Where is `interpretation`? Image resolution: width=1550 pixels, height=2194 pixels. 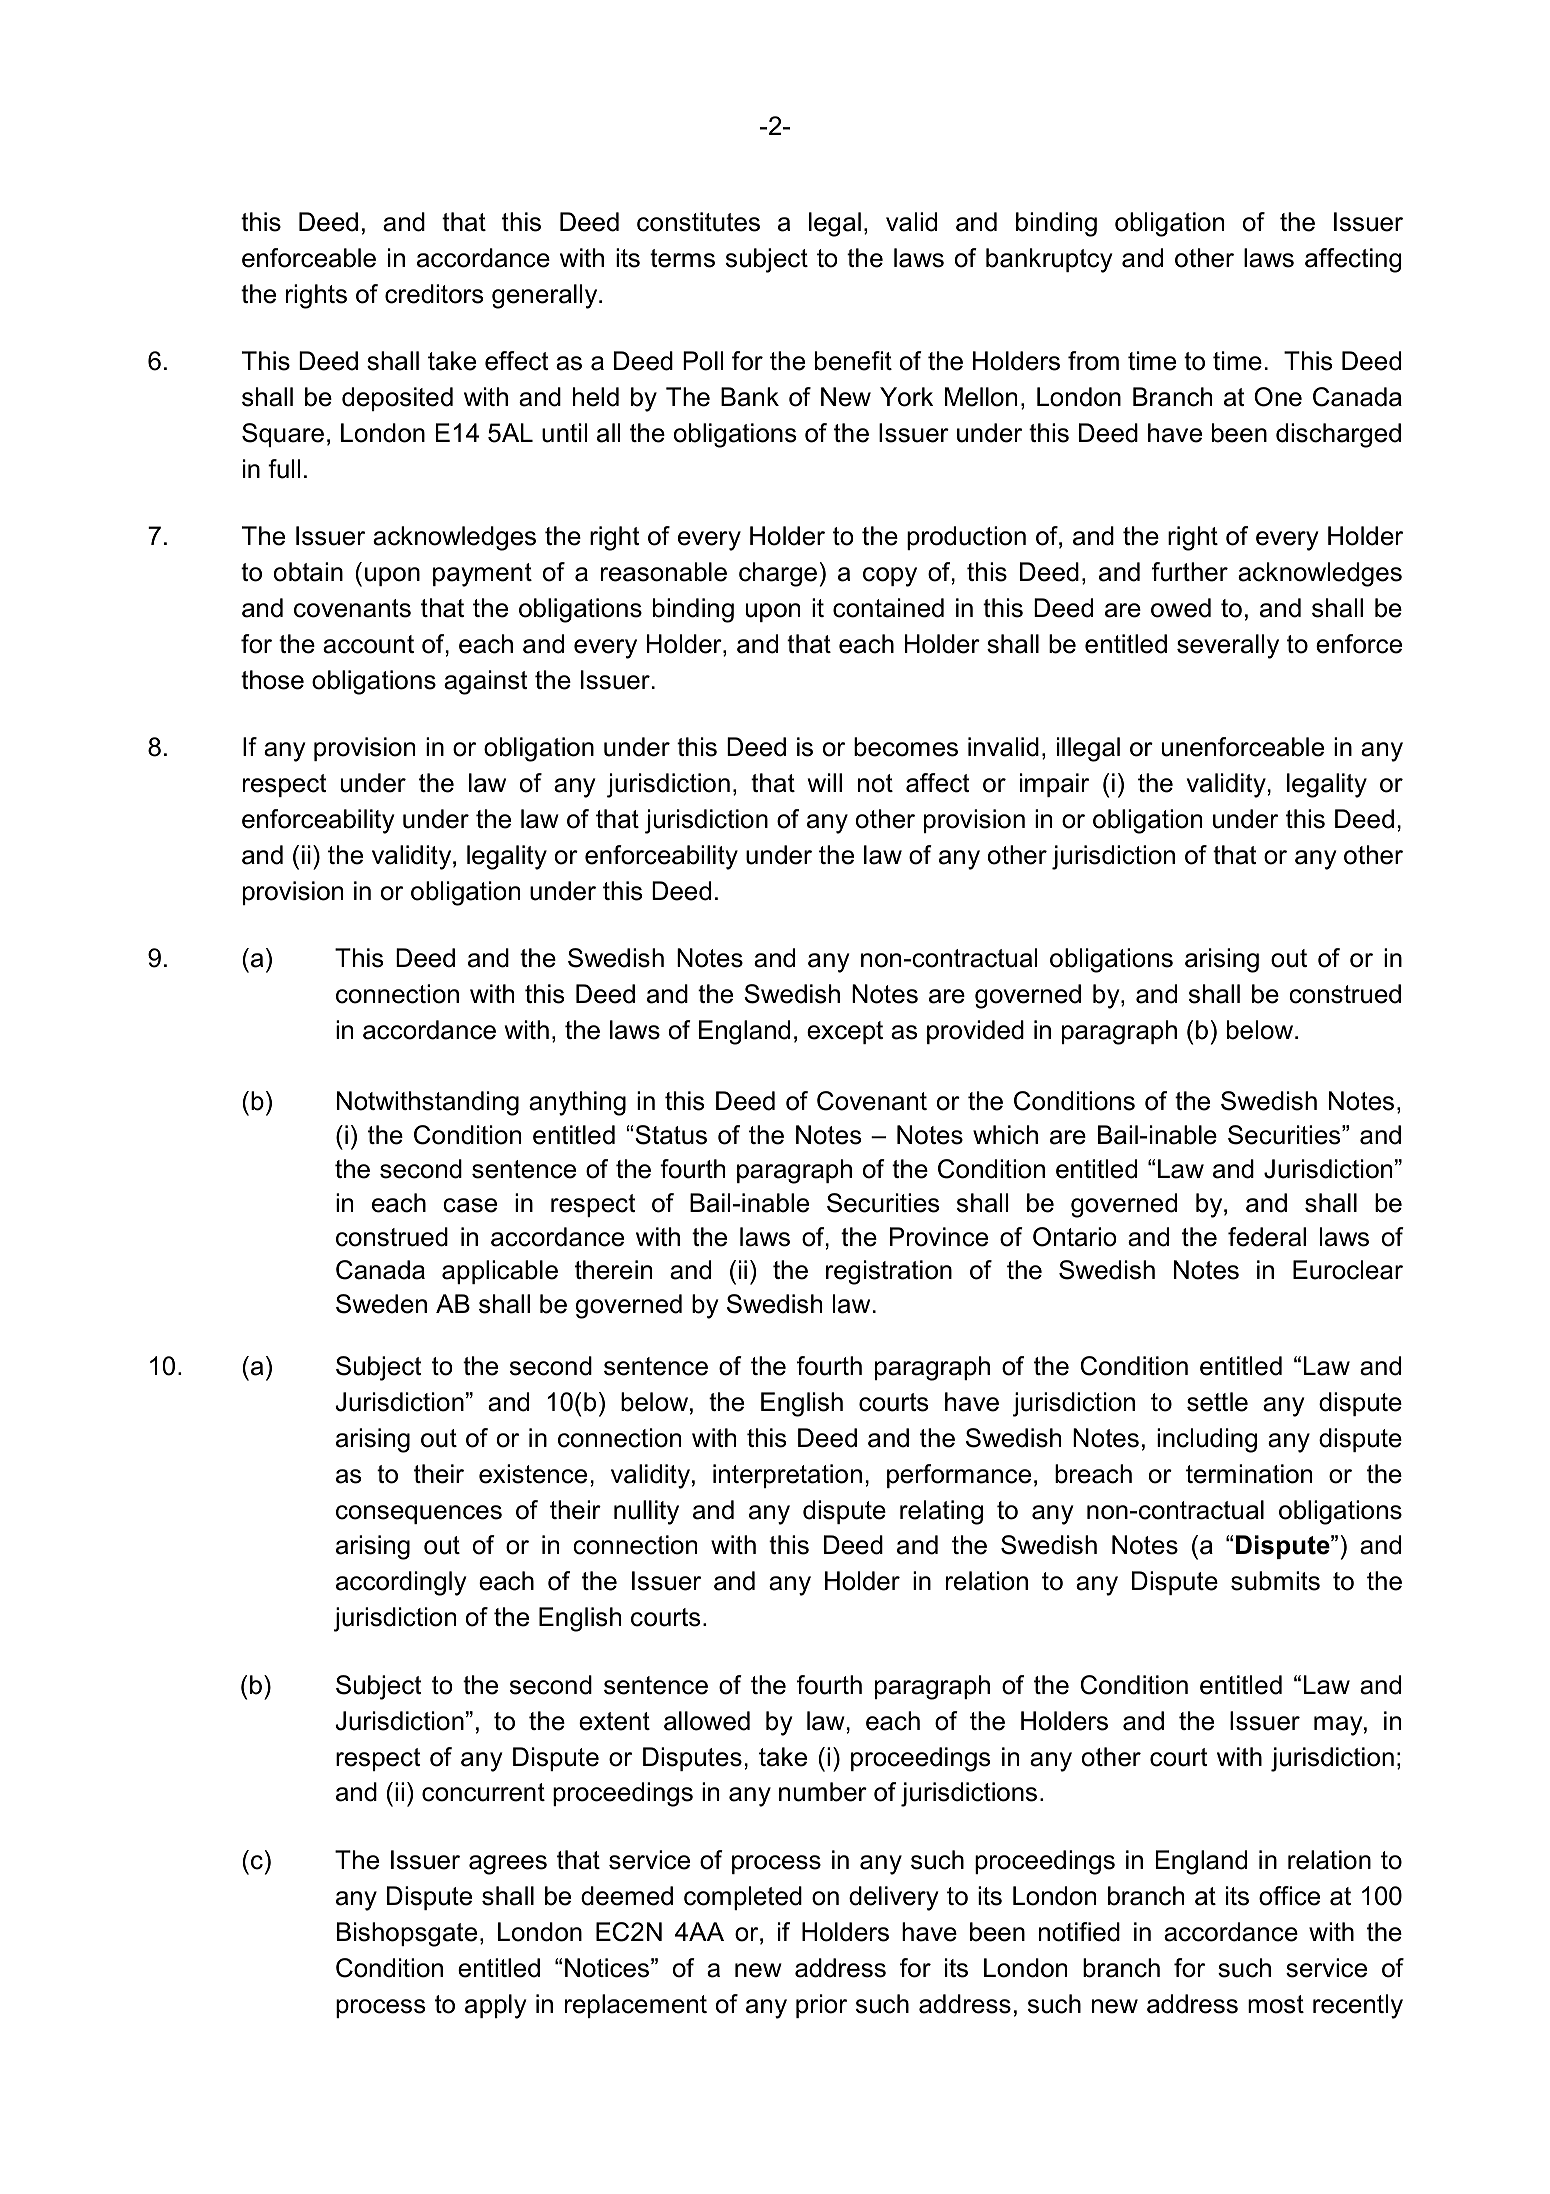
interpretation is located at coordinates (787, 1476).
